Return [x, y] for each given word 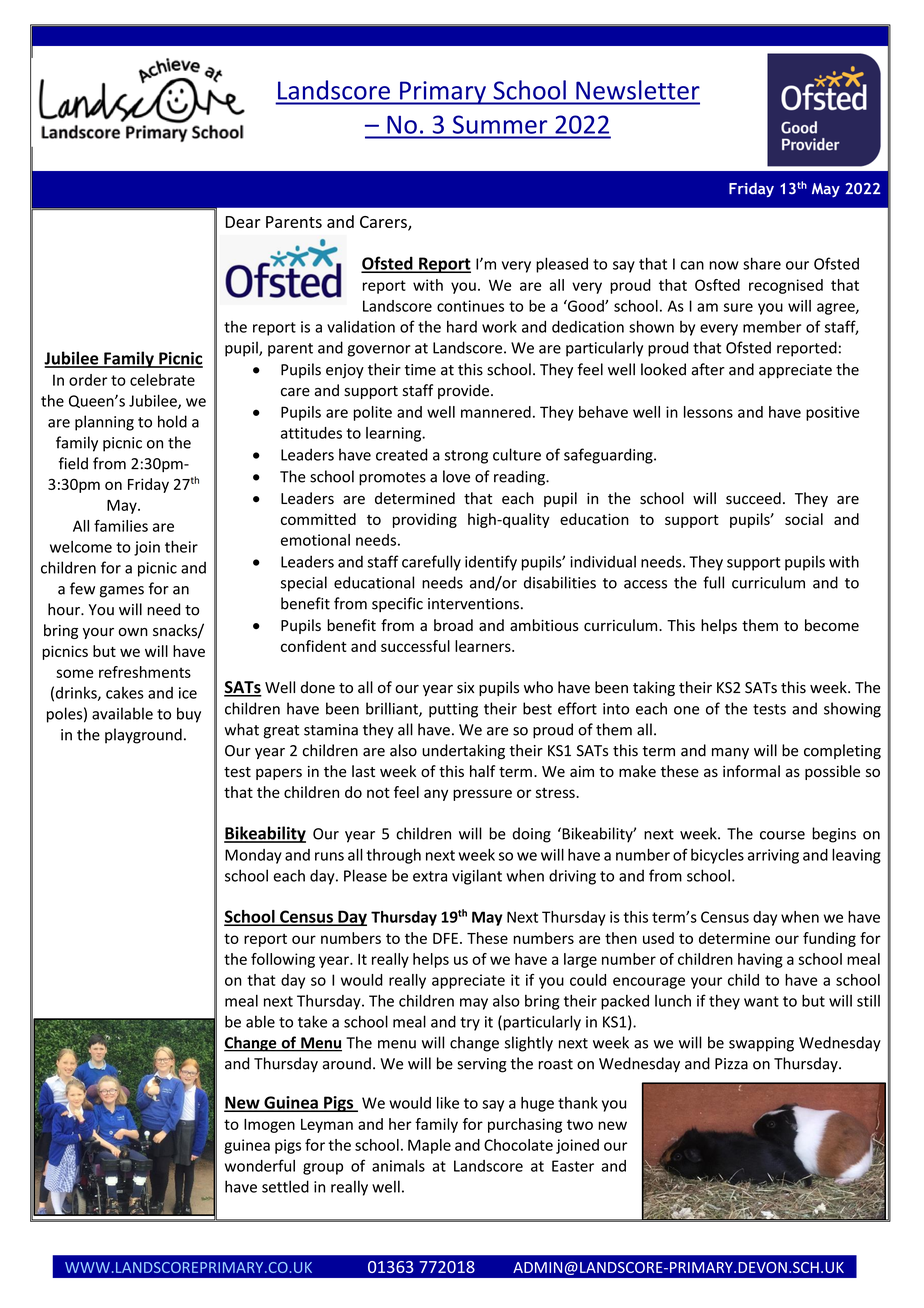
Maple [429, 1146]
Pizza [731, 1064]
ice [188, 693]
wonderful [260, 1165]
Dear [243, 222]
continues [470, 306]
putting [453, 710]
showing [852, 710]
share [762, 263]
